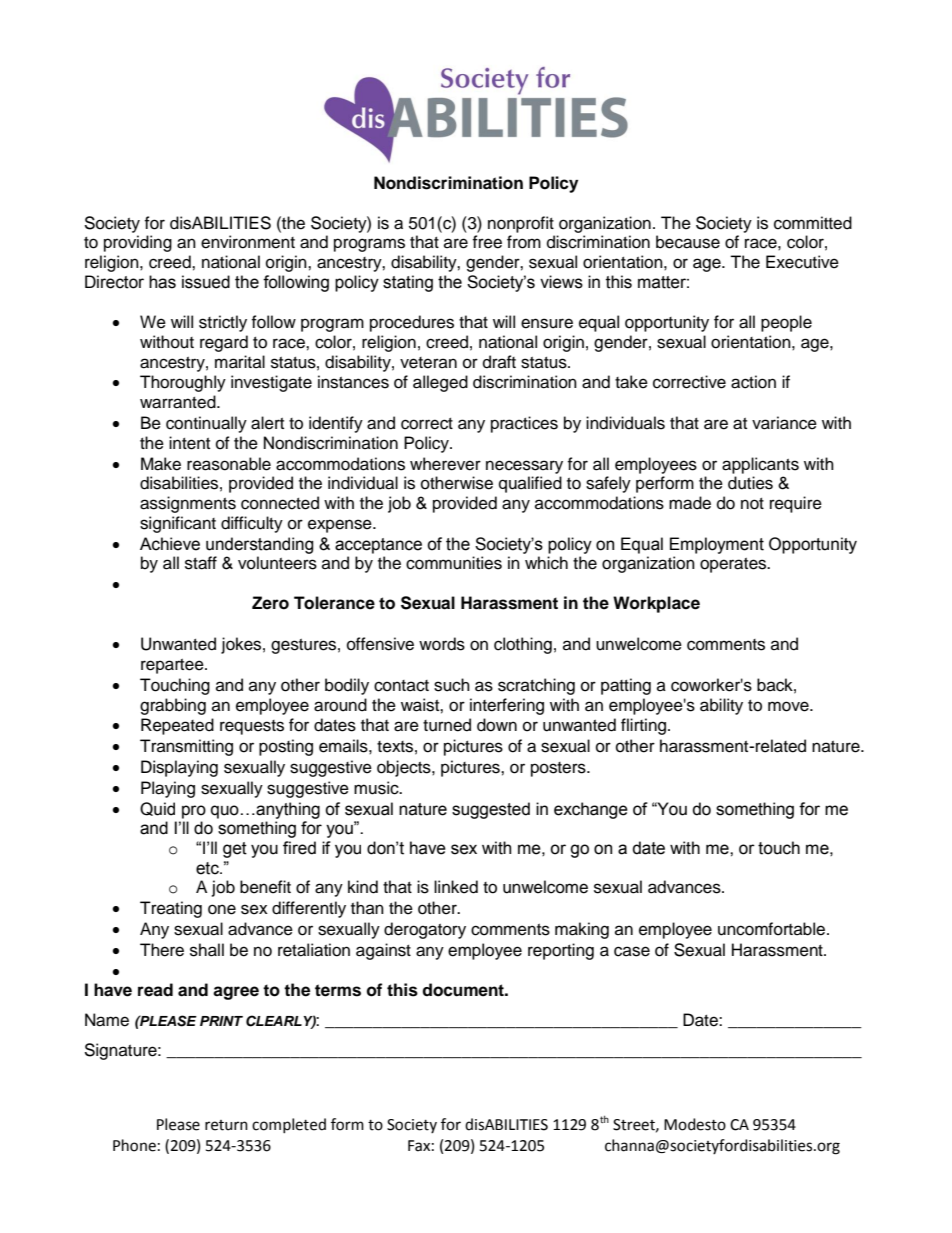 This screenshot has height=1233, width=952. I want to click on operates, so click(734, 565).
